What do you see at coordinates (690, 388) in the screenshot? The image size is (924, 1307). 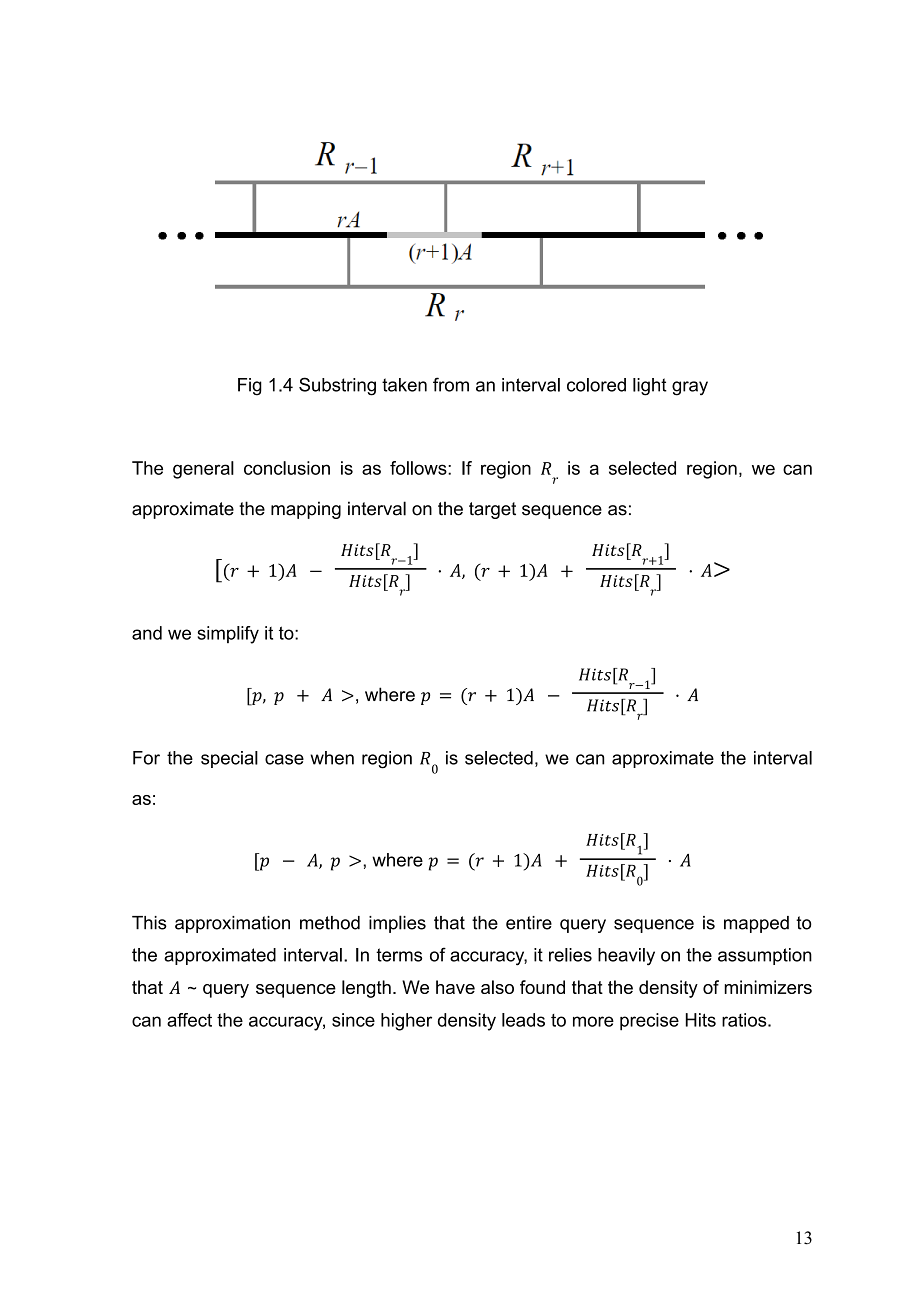 I see `gray` at bounding box center [690, 388].
